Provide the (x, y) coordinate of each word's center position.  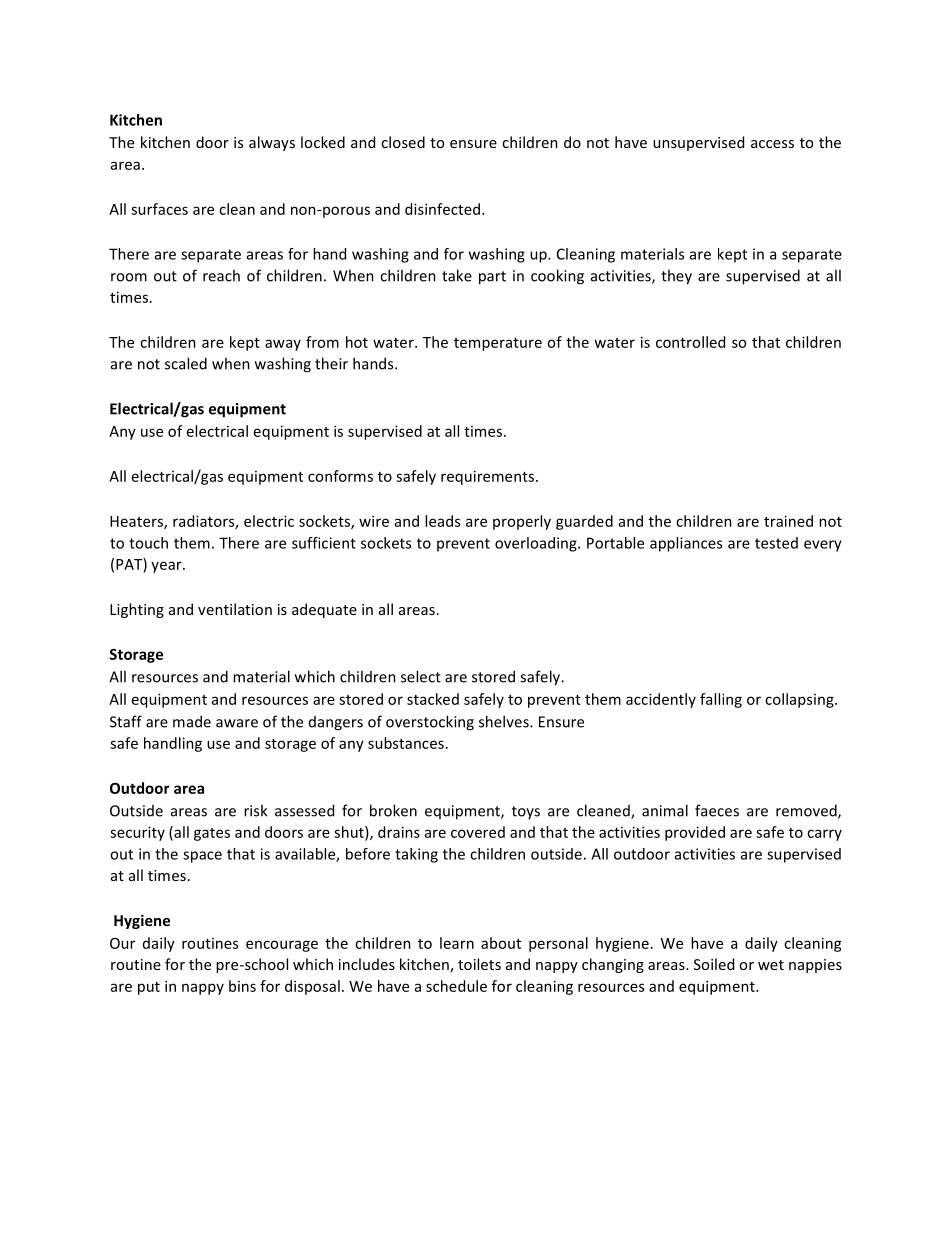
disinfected (444, 209)
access (772, 144)
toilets (479, 964)
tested (776, 543)
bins (242, 986)
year (167, 567)
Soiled (714, 964)
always (272, 143)
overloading (537, 544)
